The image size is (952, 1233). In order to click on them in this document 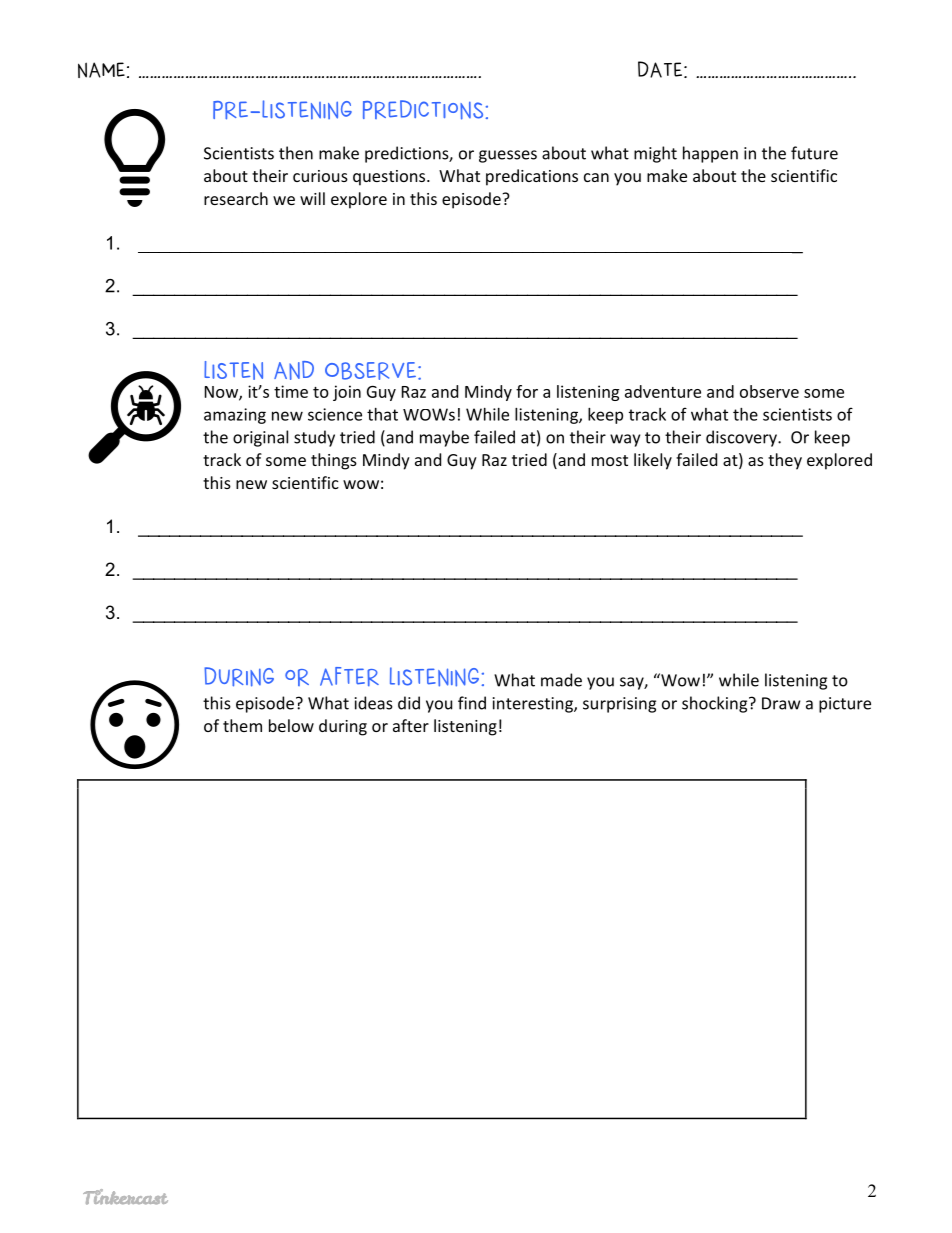, I will do `click(242, 725)`.
